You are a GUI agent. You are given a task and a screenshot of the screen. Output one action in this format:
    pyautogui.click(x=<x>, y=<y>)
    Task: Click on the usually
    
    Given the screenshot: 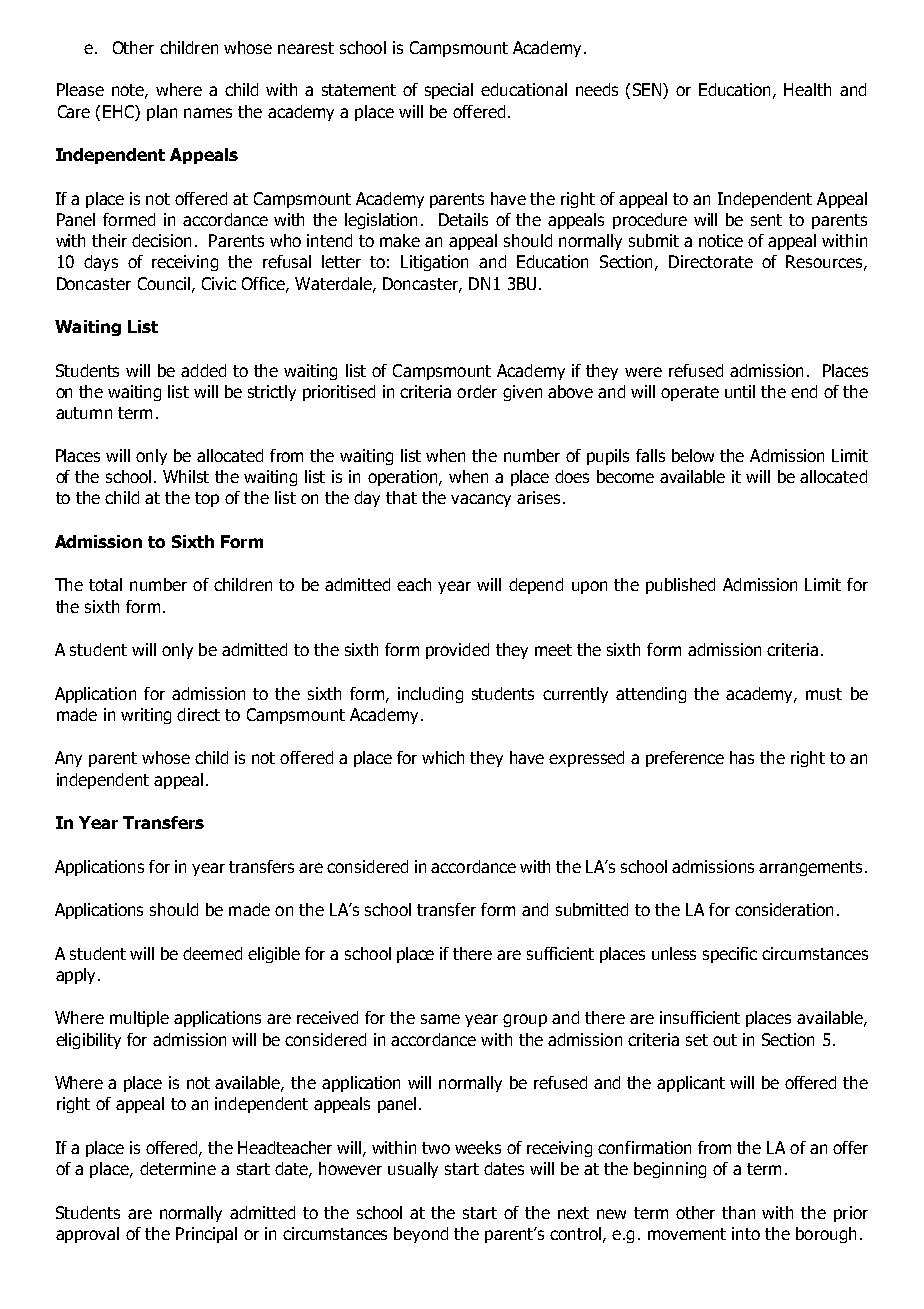 What is the action you would take?
    pyautogui.click(x=413, y=1170)
